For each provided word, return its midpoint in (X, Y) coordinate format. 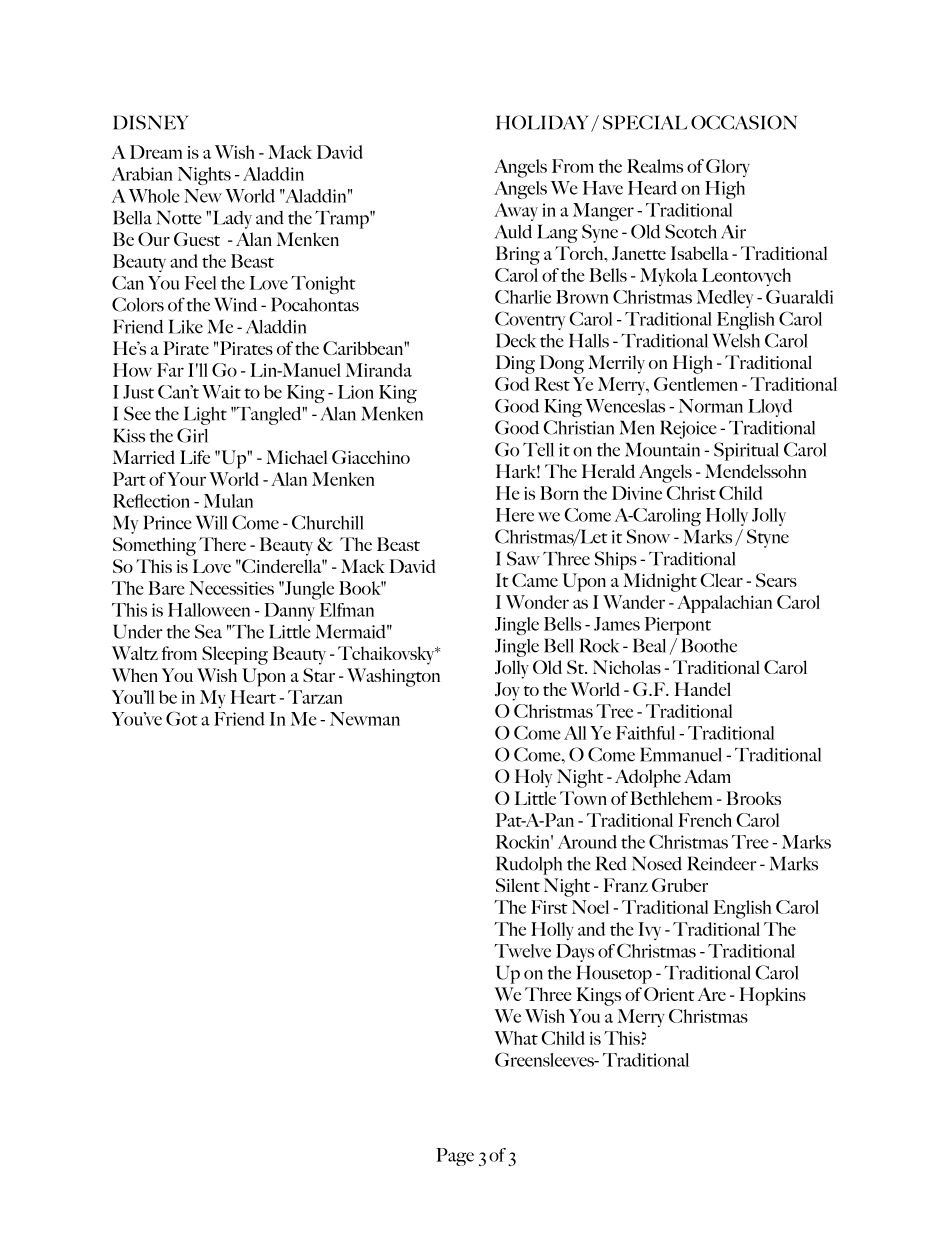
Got (181, 718)
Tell (538, 449)
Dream (156, 152)
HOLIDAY (542, 122)
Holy (534, 778)
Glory (728, 168)
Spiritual (746, 451)
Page (455, 1157)
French (705, 820)
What (516, 1038)
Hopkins (773, 996)
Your (186, 479)
